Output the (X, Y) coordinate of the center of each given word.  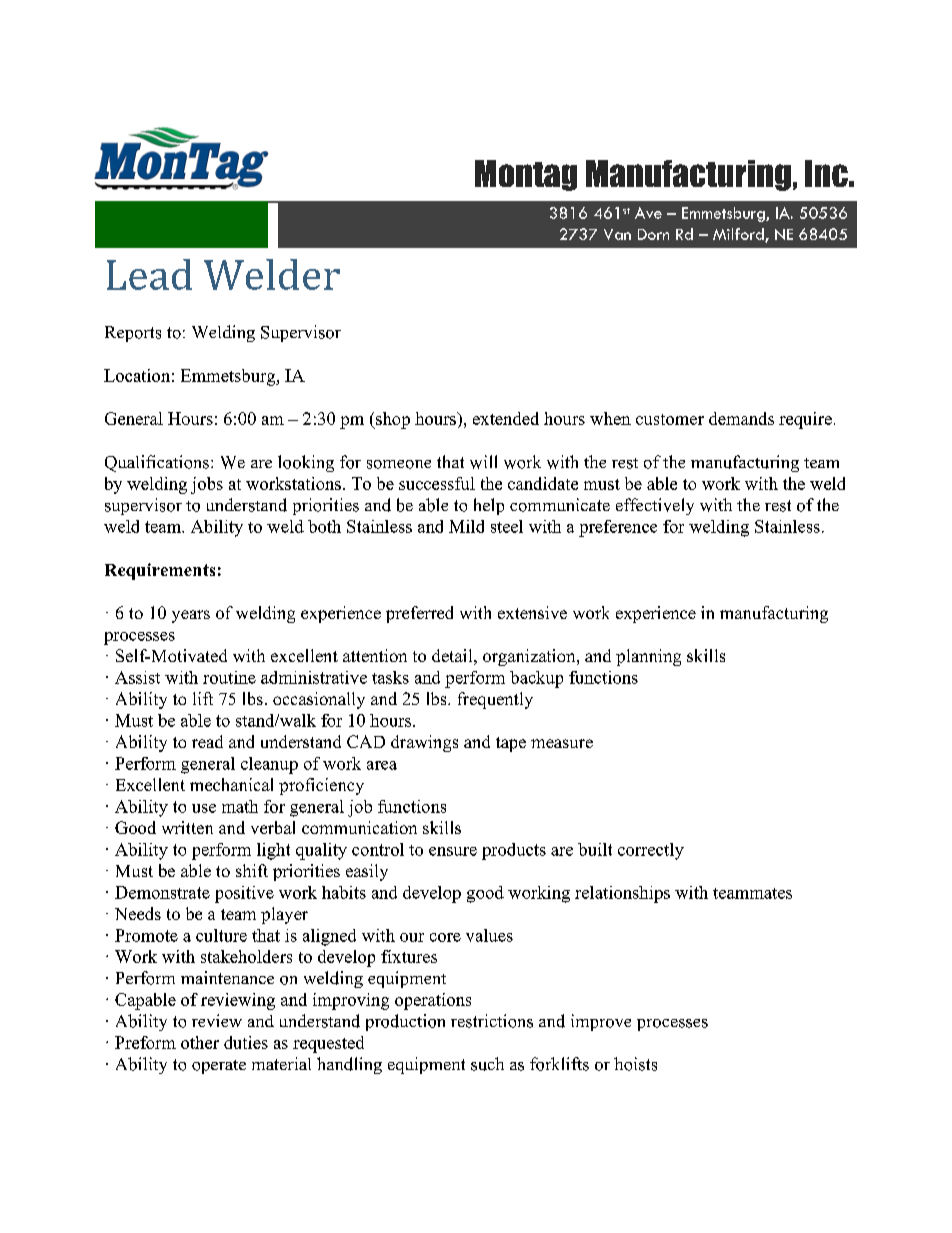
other (200, 1042)
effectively (655, 506)
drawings (424, 743)
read (207, 741)
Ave (648, 213)
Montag (526, 175)
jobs (207, 485)
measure (562, 743)
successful (437, 483)
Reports (133, 334)
